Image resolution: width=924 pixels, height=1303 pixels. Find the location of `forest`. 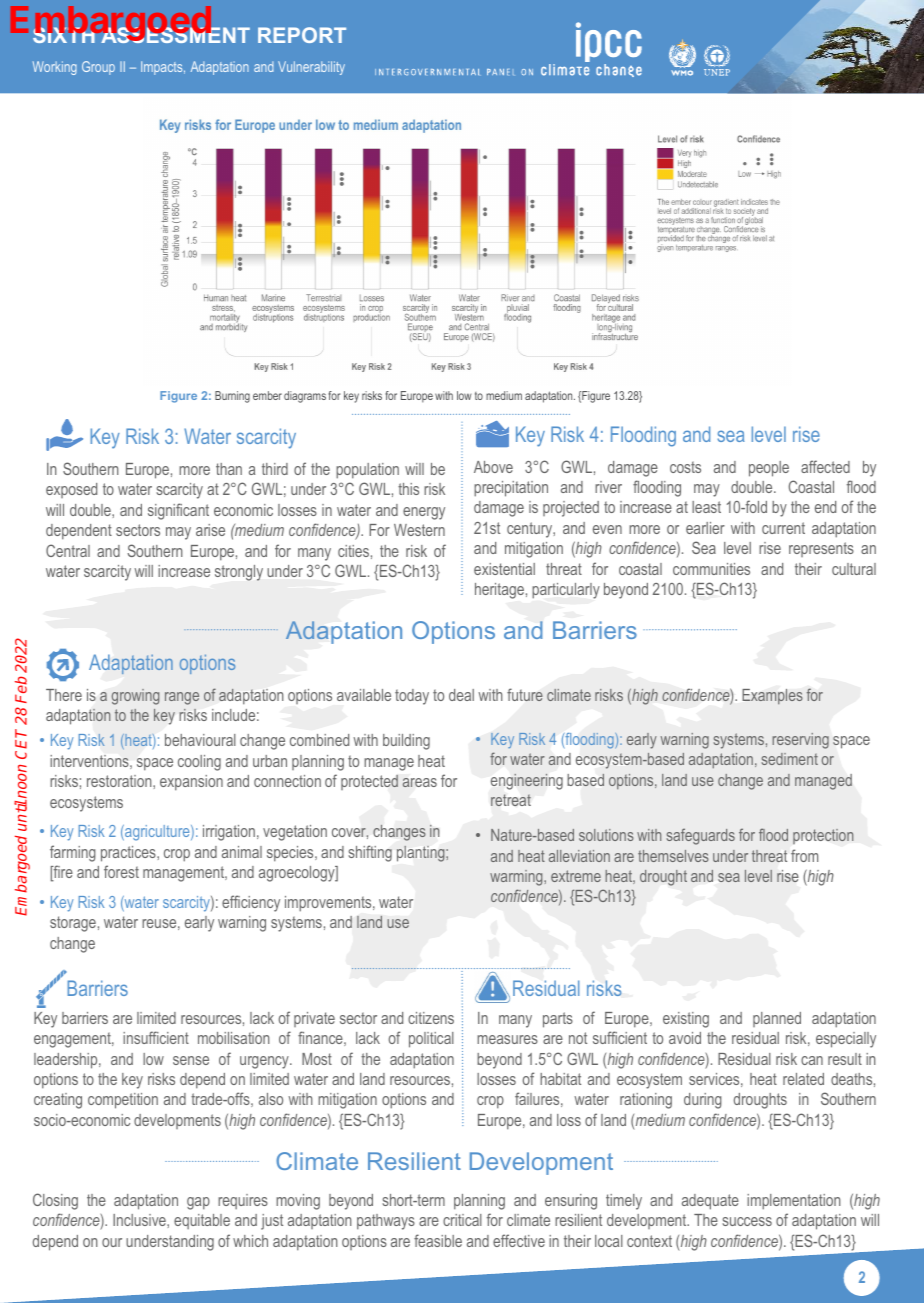

forest is located at coordinates (121, 871).
